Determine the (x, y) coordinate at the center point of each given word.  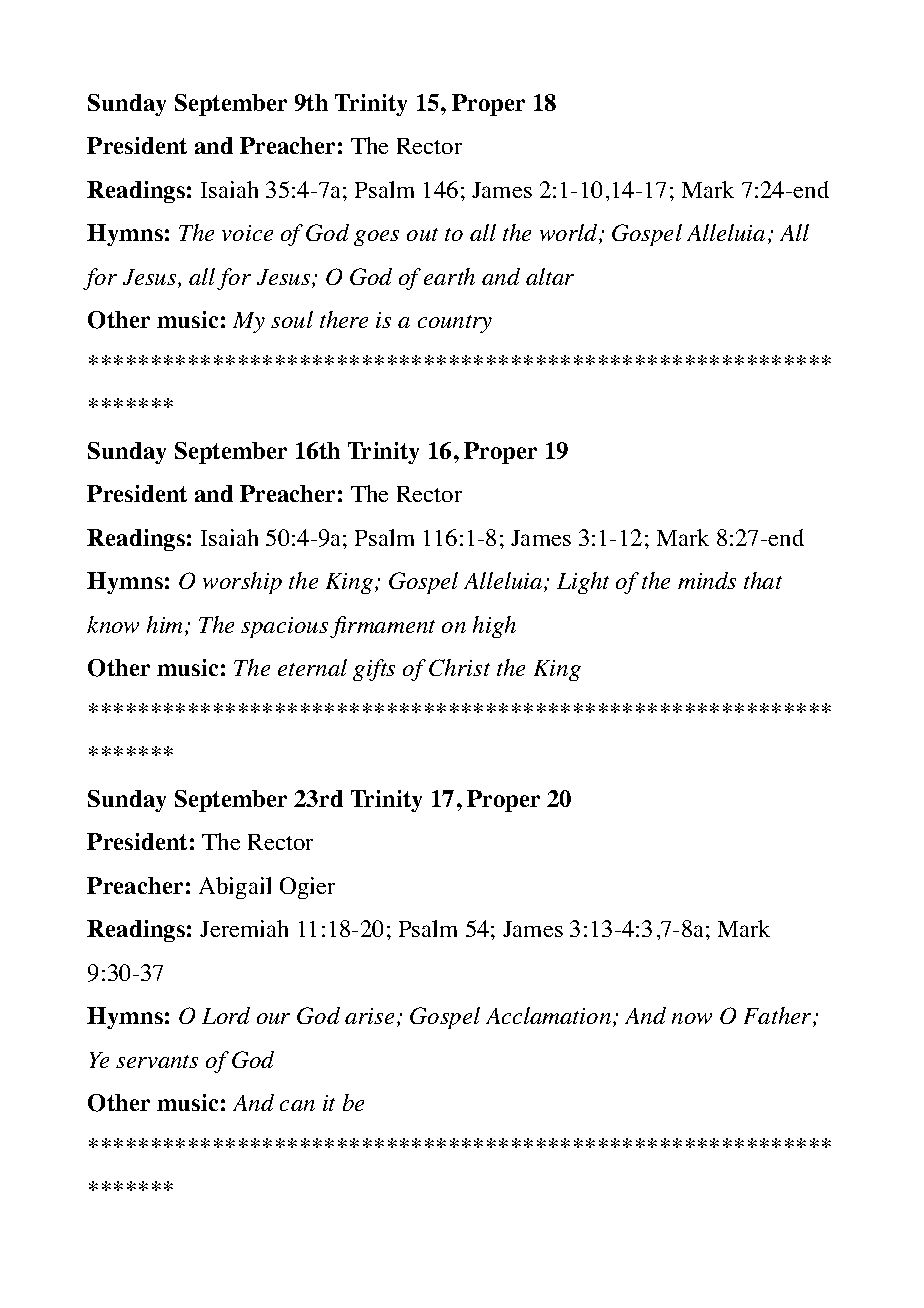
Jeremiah (244, 928)
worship (242, 583)
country (455, 324)
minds (707, 580)
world (570, 234)
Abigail (235, 888)
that (763, 580)
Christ (459, 667)
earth (449, 276)
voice (247, 233)
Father (779, 1017)
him (166, 626)
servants (157, 1061)
